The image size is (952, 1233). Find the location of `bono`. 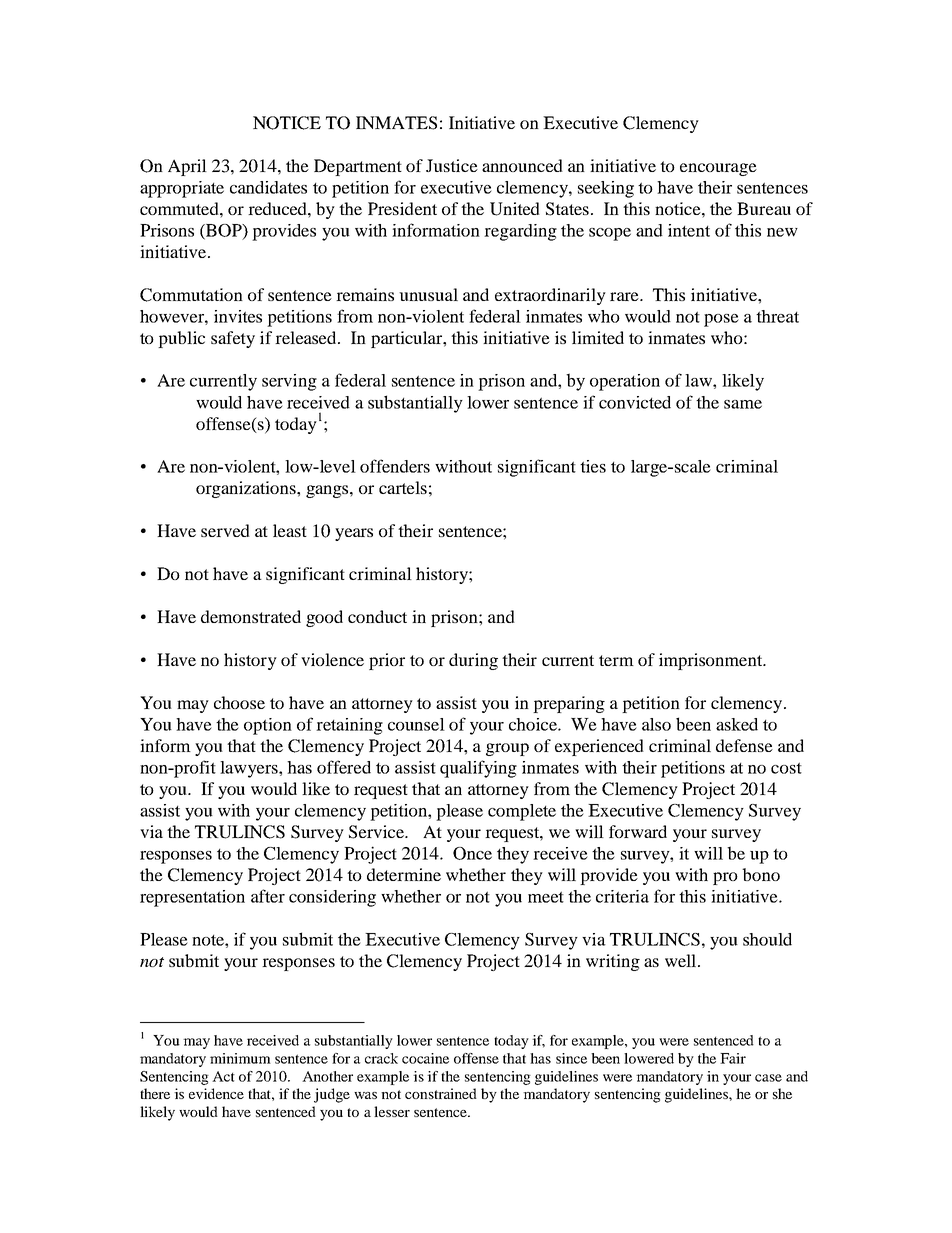

bono is located at coordinates (761, 874).
